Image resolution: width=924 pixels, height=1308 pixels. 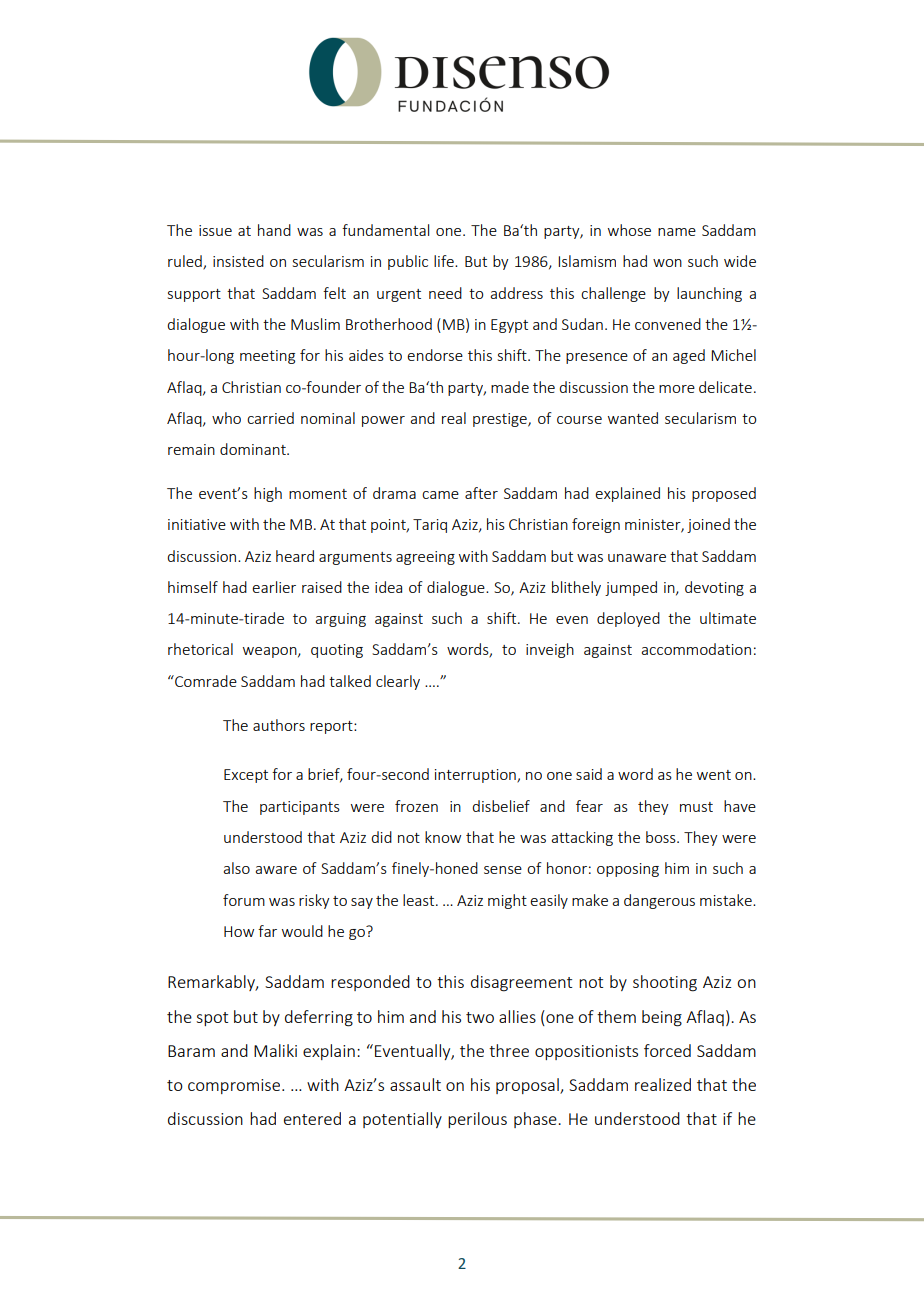 I want to click on clearly, so click(x=398, y=682).
